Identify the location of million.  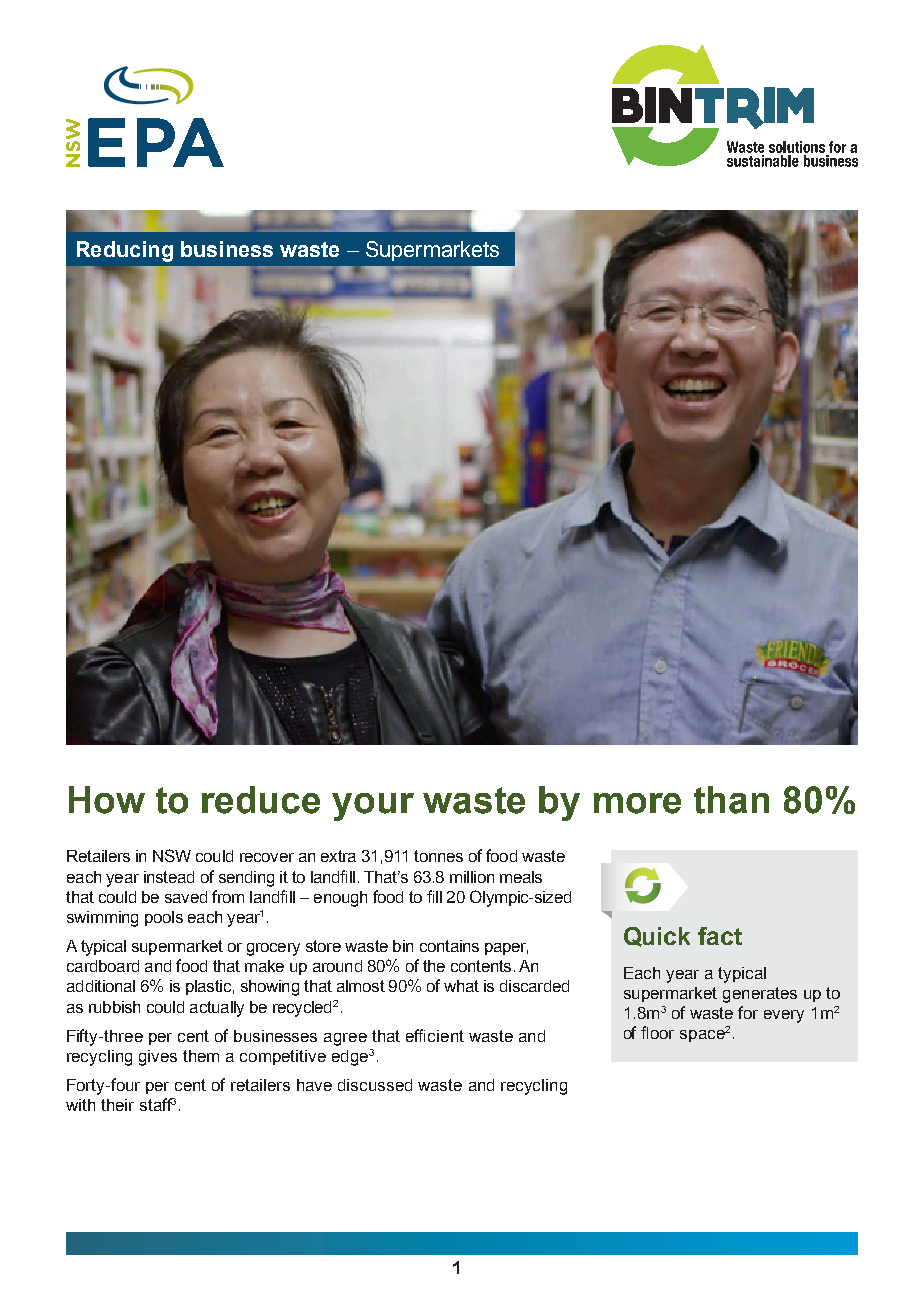
(472, 877).
